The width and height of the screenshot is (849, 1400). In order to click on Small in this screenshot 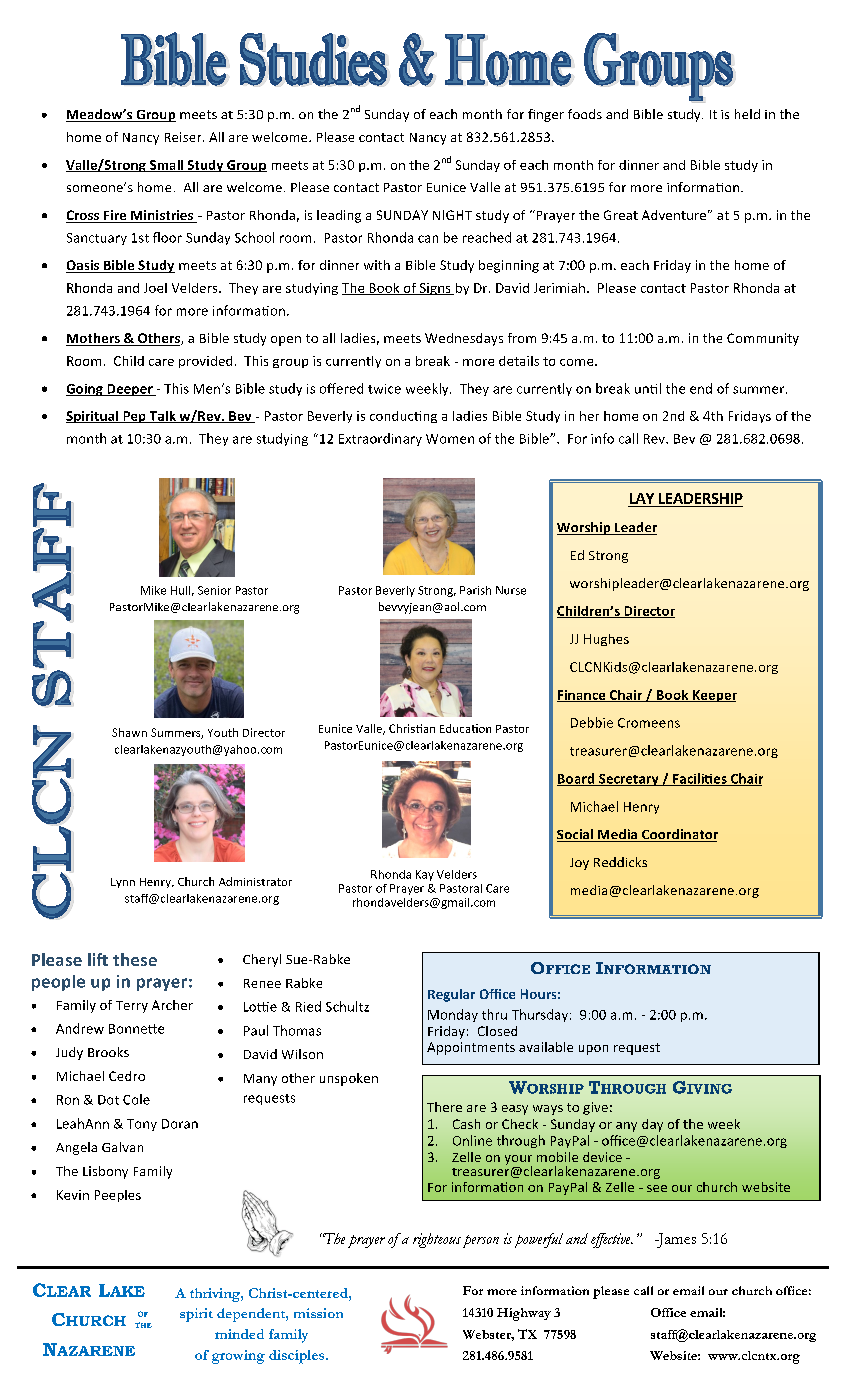, I will do `click(166, 166)`.
